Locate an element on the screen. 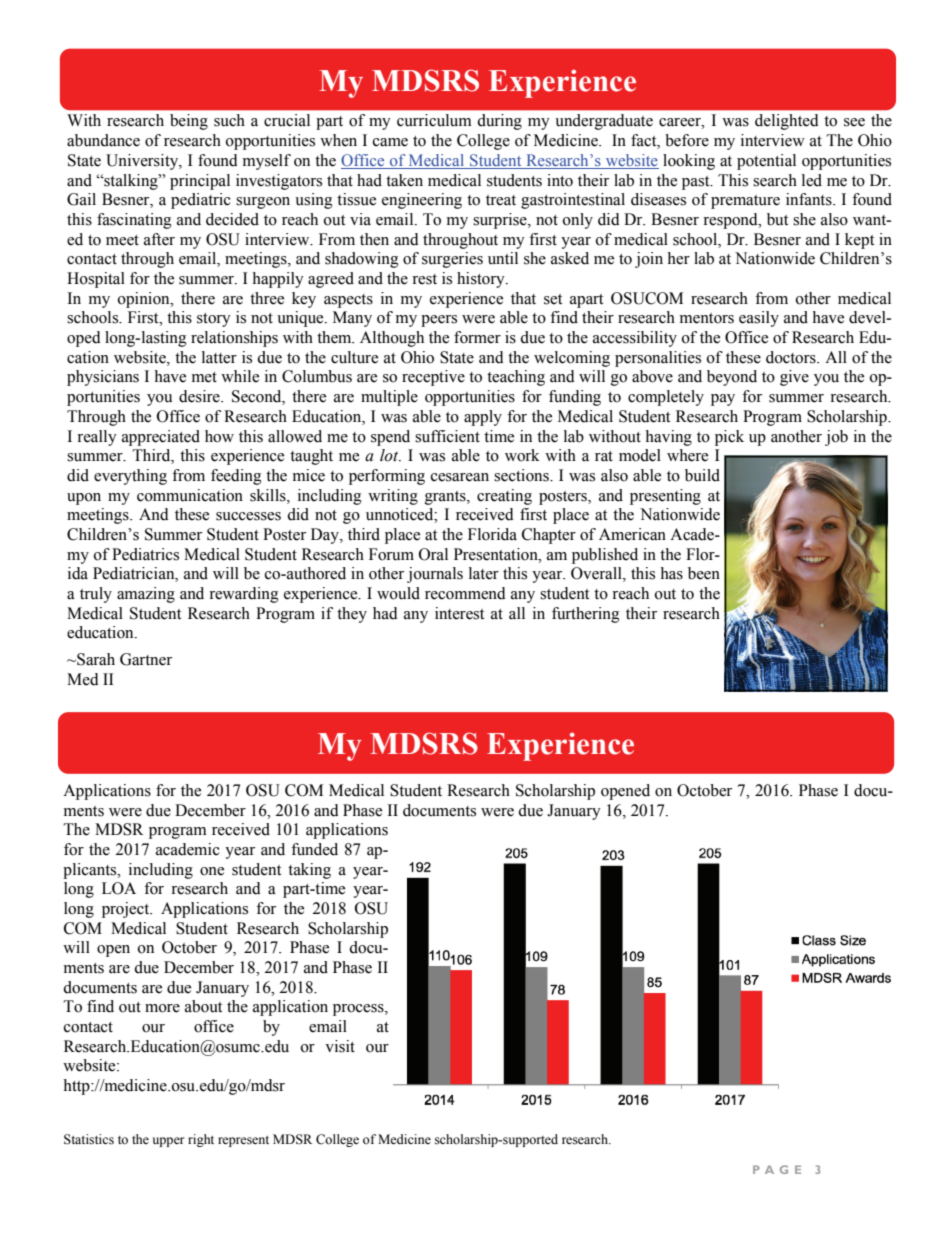 Image resolution: width=952 pixels, height=1233 pixels. represent is located at coordinates (243, 1141).
